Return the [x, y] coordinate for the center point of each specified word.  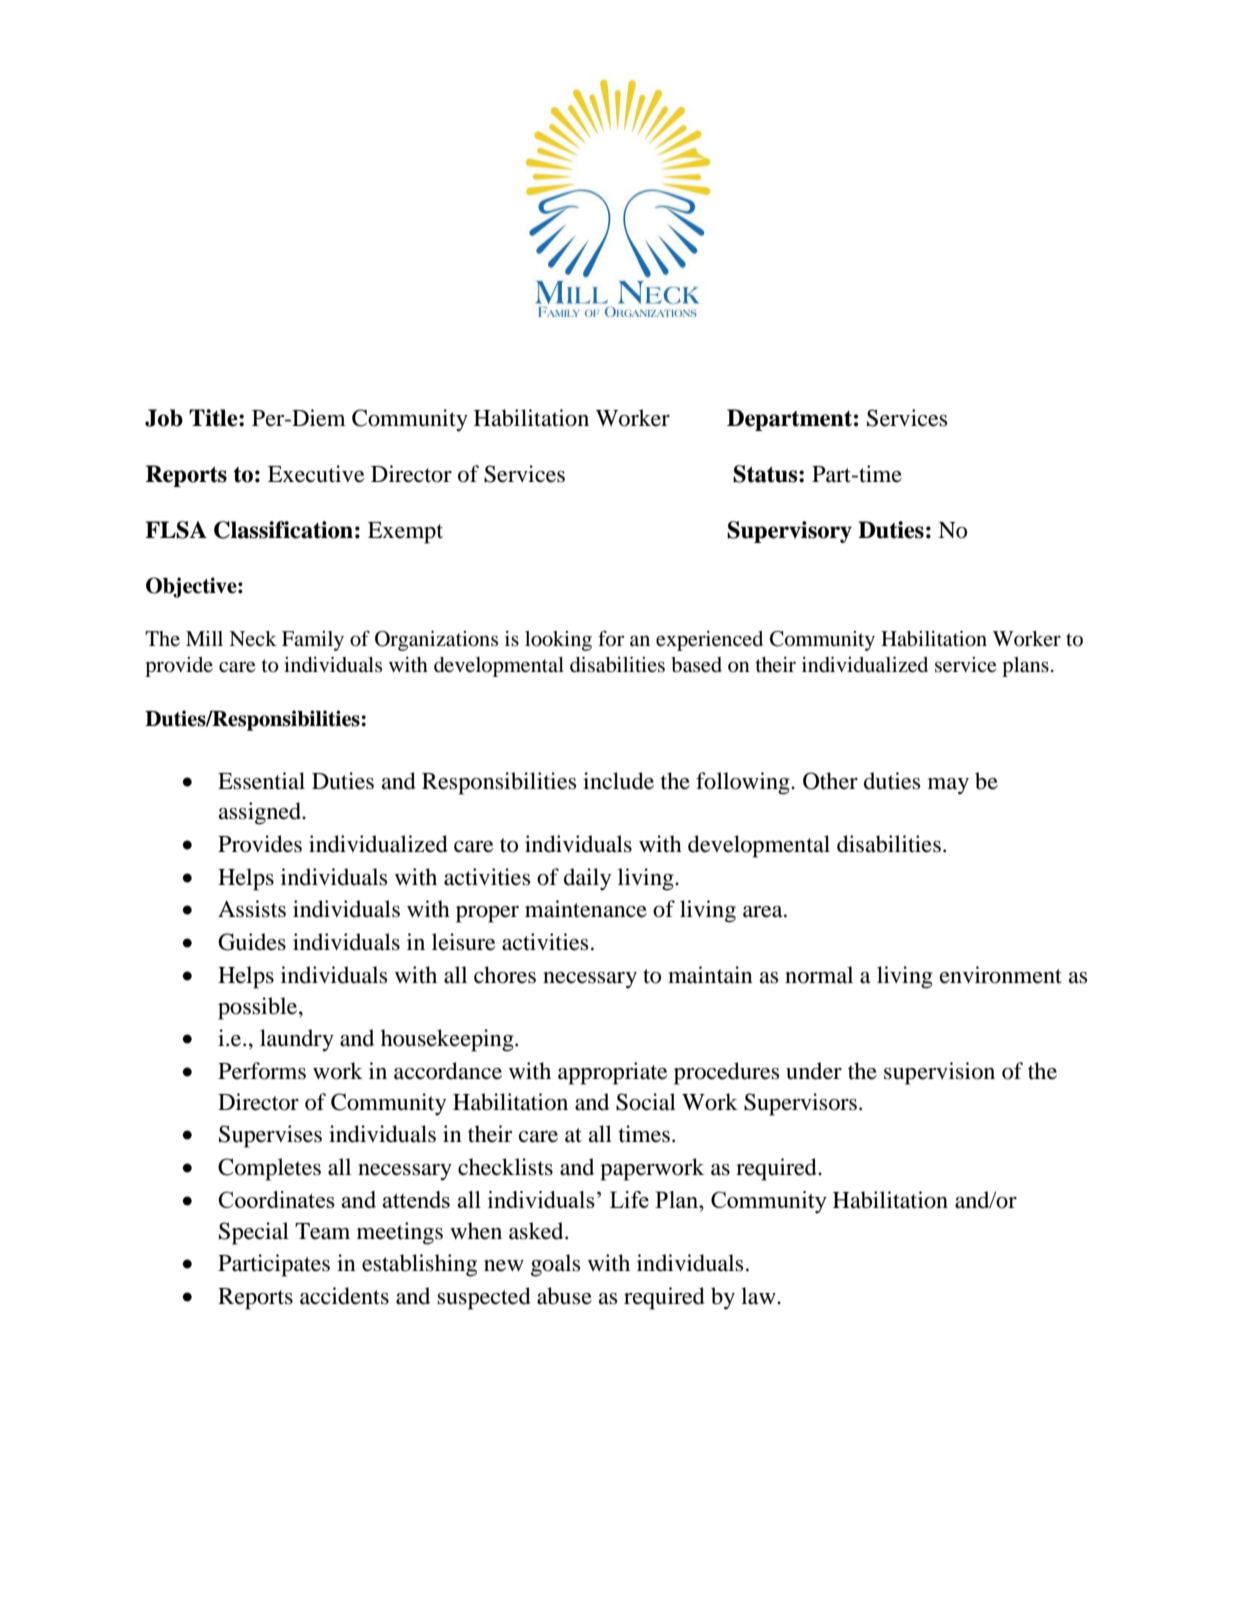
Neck [253, 638]
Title [214, 418]
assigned [261, 813]
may [948, 786]
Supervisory [789, 532]
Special [254, 1233]
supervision [939, 1073]
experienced [709, 641]
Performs [262, 1071]
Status [766, 474]
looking [558, 641]
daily [587, 879]
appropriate [613, 1073]
